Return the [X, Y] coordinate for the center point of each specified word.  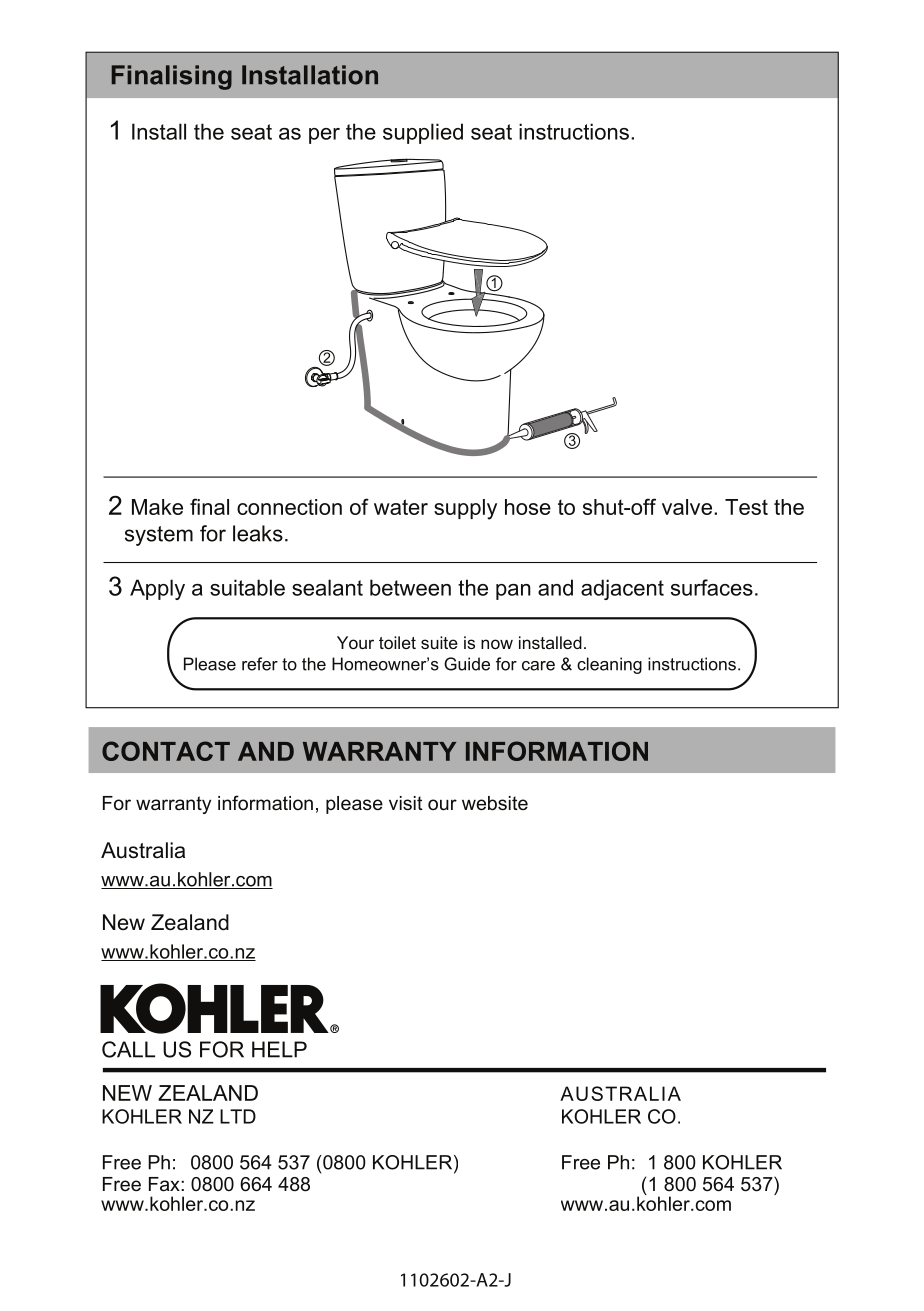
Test [746, 507]
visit [406, 803]
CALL [128, 1049]
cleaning [609, 665]
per [324, 136]
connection [289, 507]
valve [687, 507]
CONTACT [166, 751]
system [159, 536]
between [410, 587]
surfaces [712, 587]
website [495, 803]
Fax [165, 1184]
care [538, 666]
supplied [423, 133]
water [401, 507]
